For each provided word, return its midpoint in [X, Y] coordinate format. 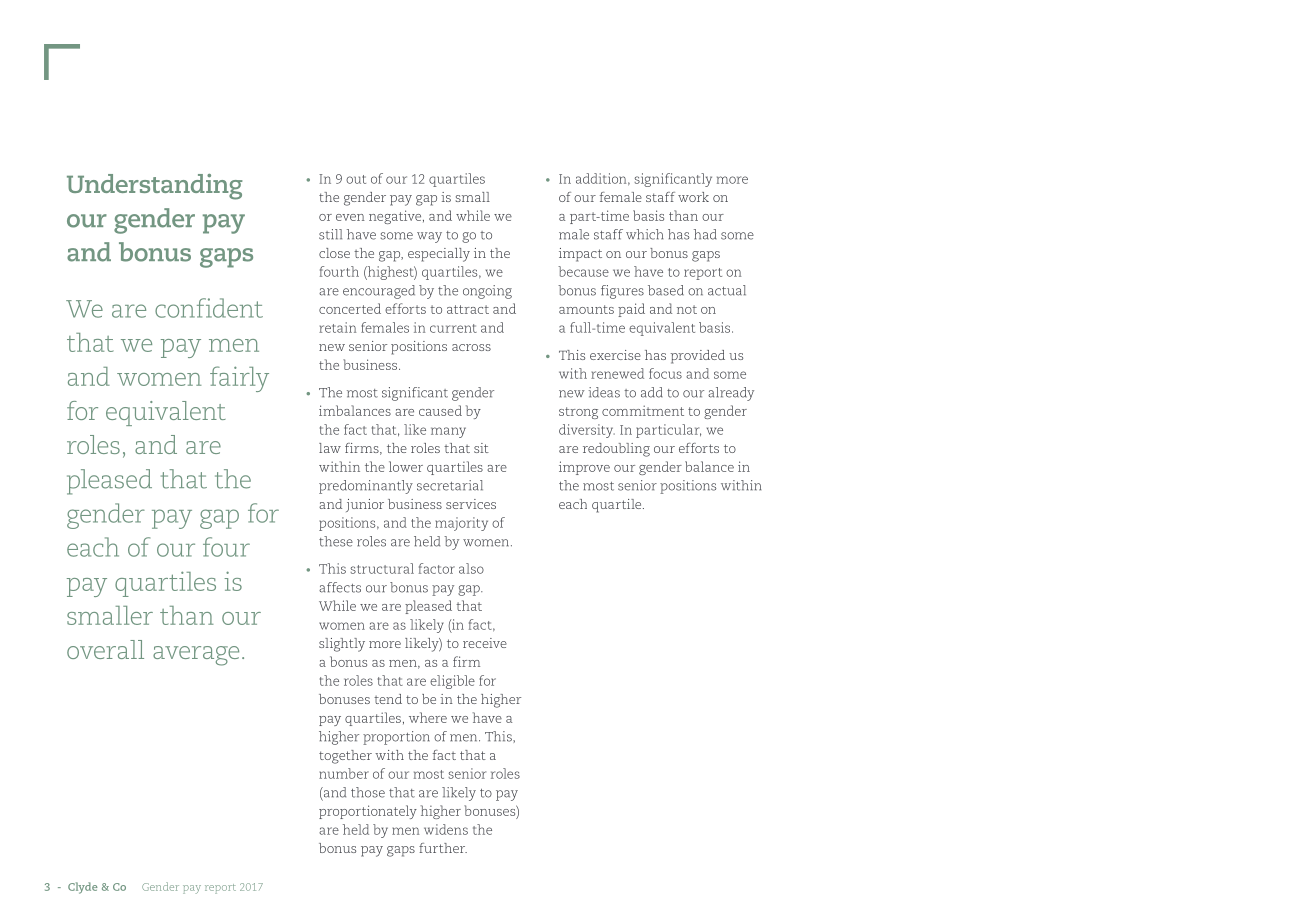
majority [461, 524]
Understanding [154, 187]
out [356, 179]
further [443, 848]
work [693, 197]
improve [584, 468]
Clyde [83, 888]
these [336, 541]
